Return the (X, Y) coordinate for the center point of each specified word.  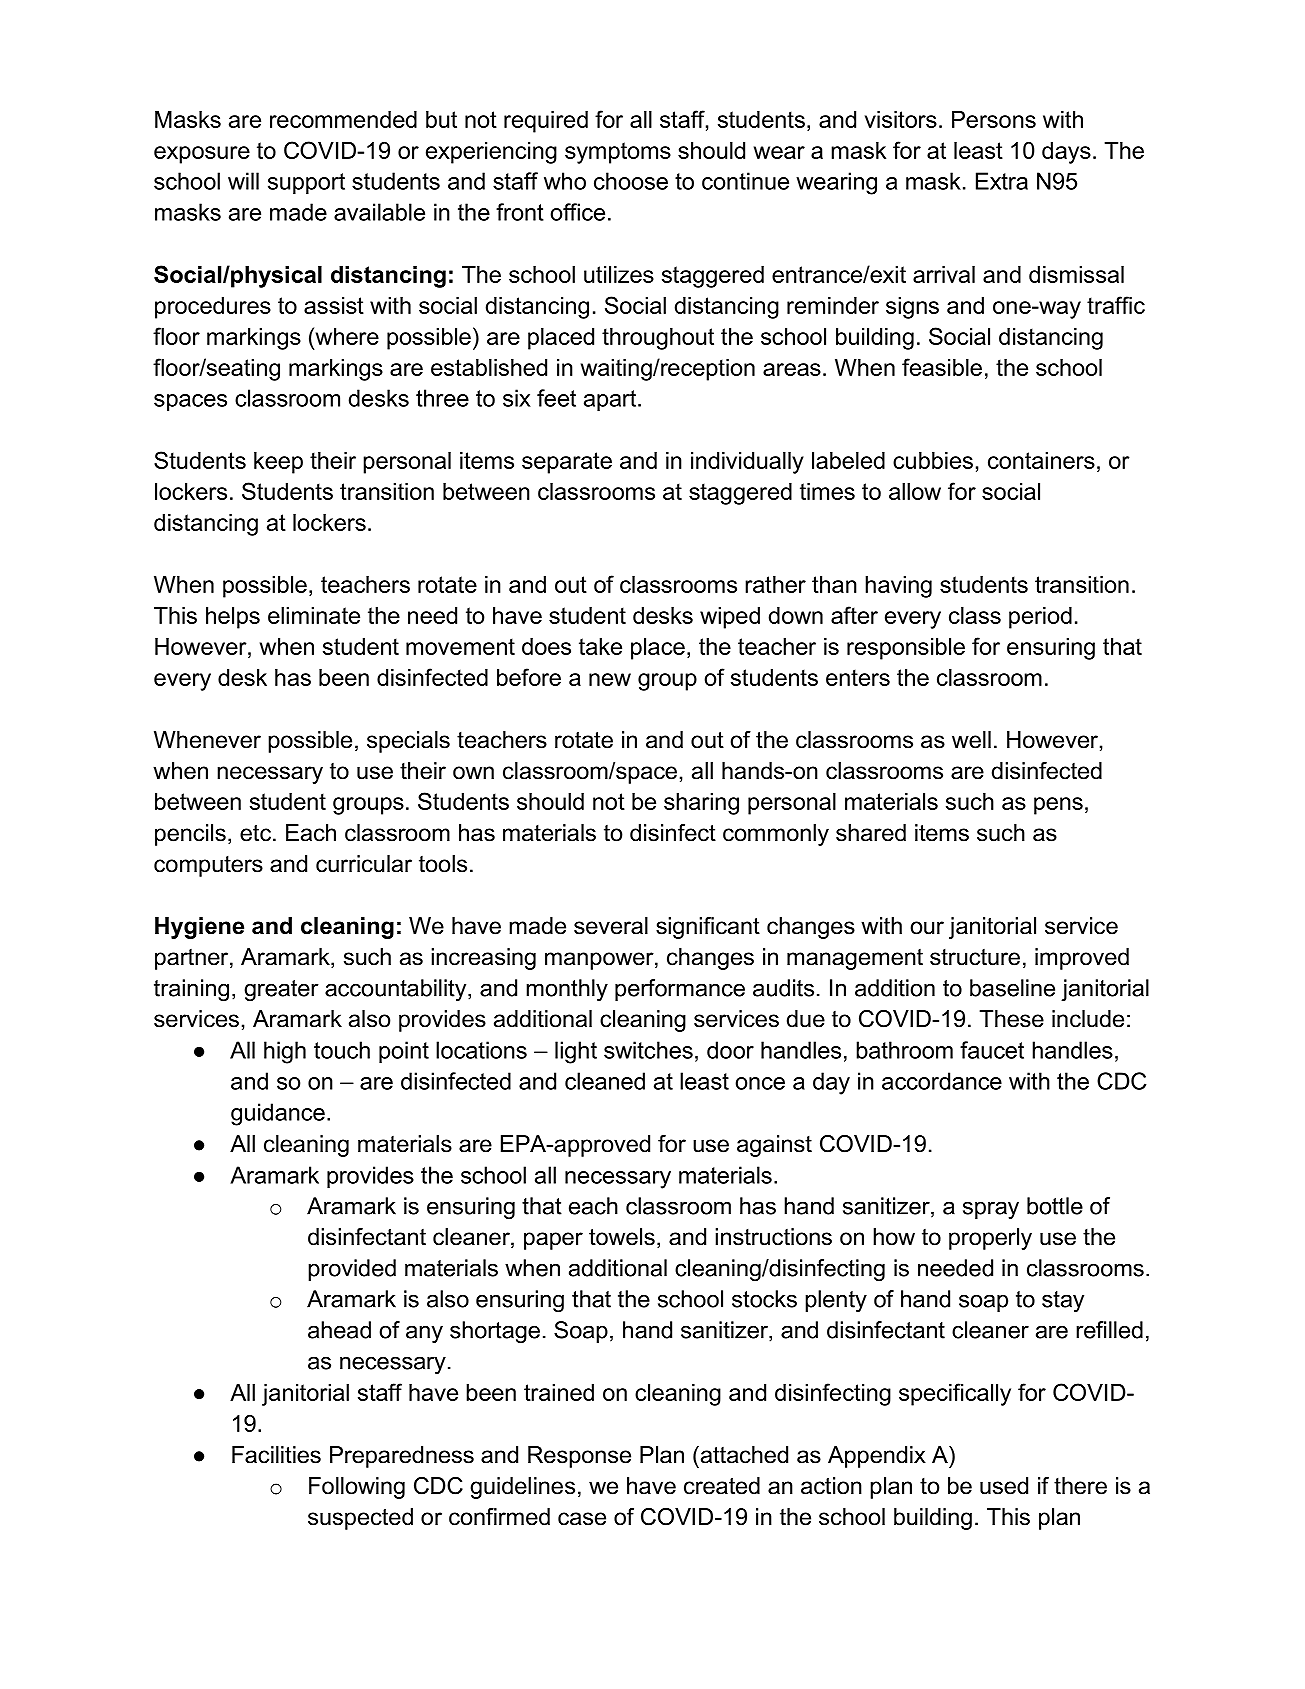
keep (278, 463)
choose (631, 181)
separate (567, 463)
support (306, 183)
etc (257, 833)
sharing (701, 804)
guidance (278, 1114)
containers (1041, 460)
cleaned (605, 1081)
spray (991, 1210)
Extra (1002, 181)
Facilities (276, 1455)
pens (1058, 806)
